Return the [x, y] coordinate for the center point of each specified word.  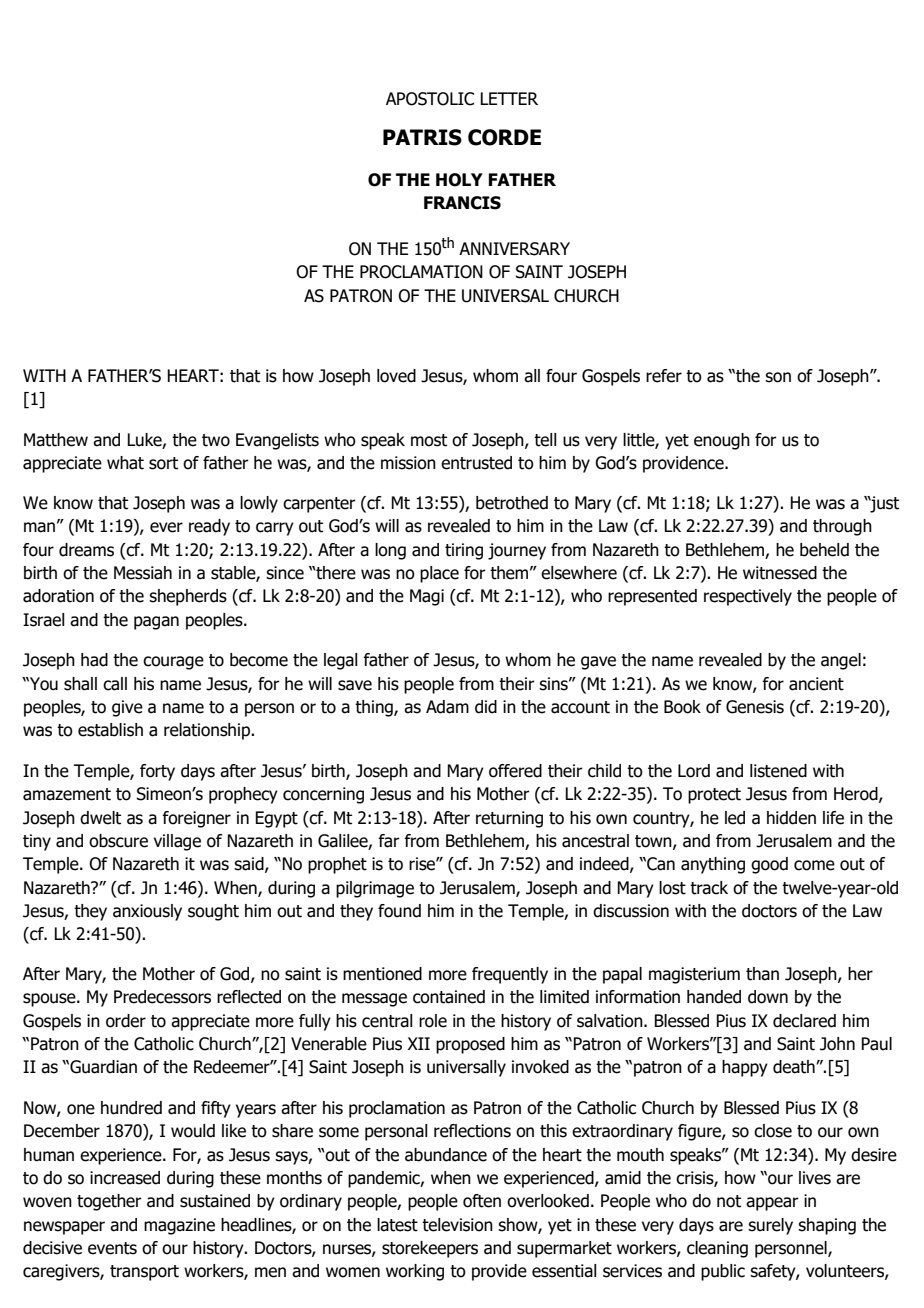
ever [166, 527]
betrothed [512, 503]
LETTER [509, 98]
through [842, 527]
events [112, 1248]
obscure [118, 841]
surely [770, 1226]
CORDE [504, 137]
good [769, 865]
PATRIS [422, 137]
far [389, 841]
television [457, 1225]
